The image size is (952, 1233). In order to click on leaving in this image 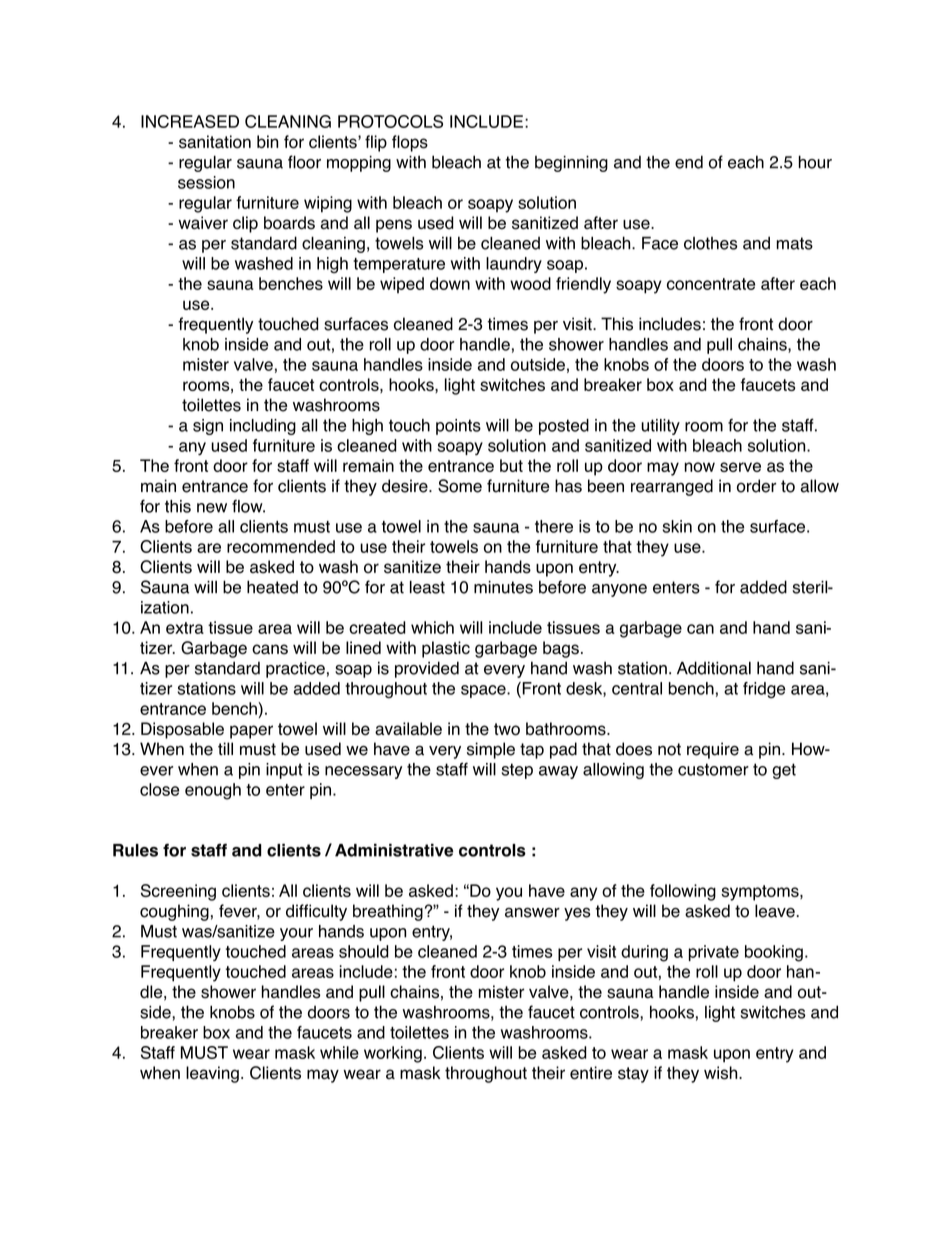, I will do `click(212, 1074)`.
